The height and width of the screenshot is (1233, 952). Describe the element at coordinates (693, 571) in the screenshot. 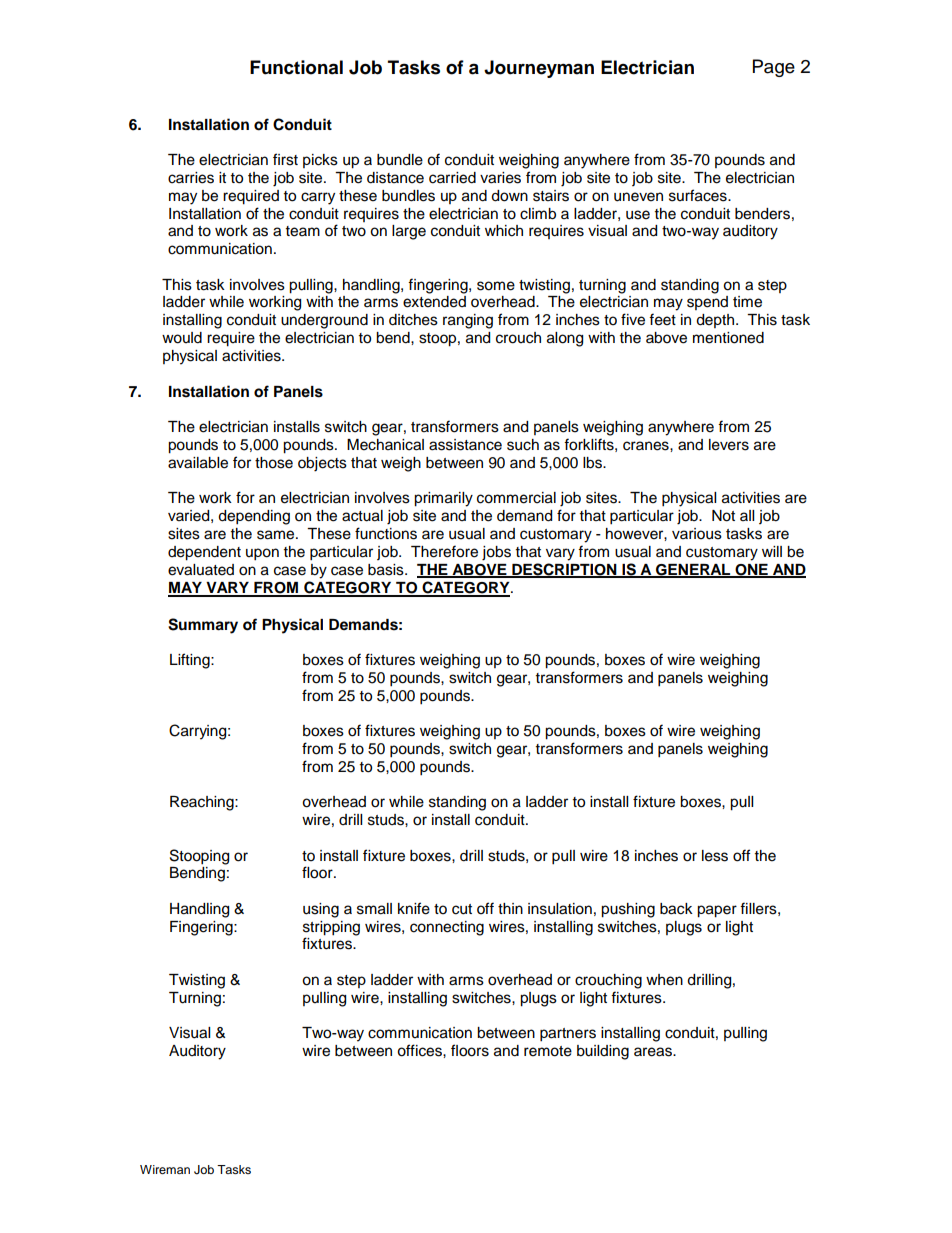

I see `GENERAL` at that location.
